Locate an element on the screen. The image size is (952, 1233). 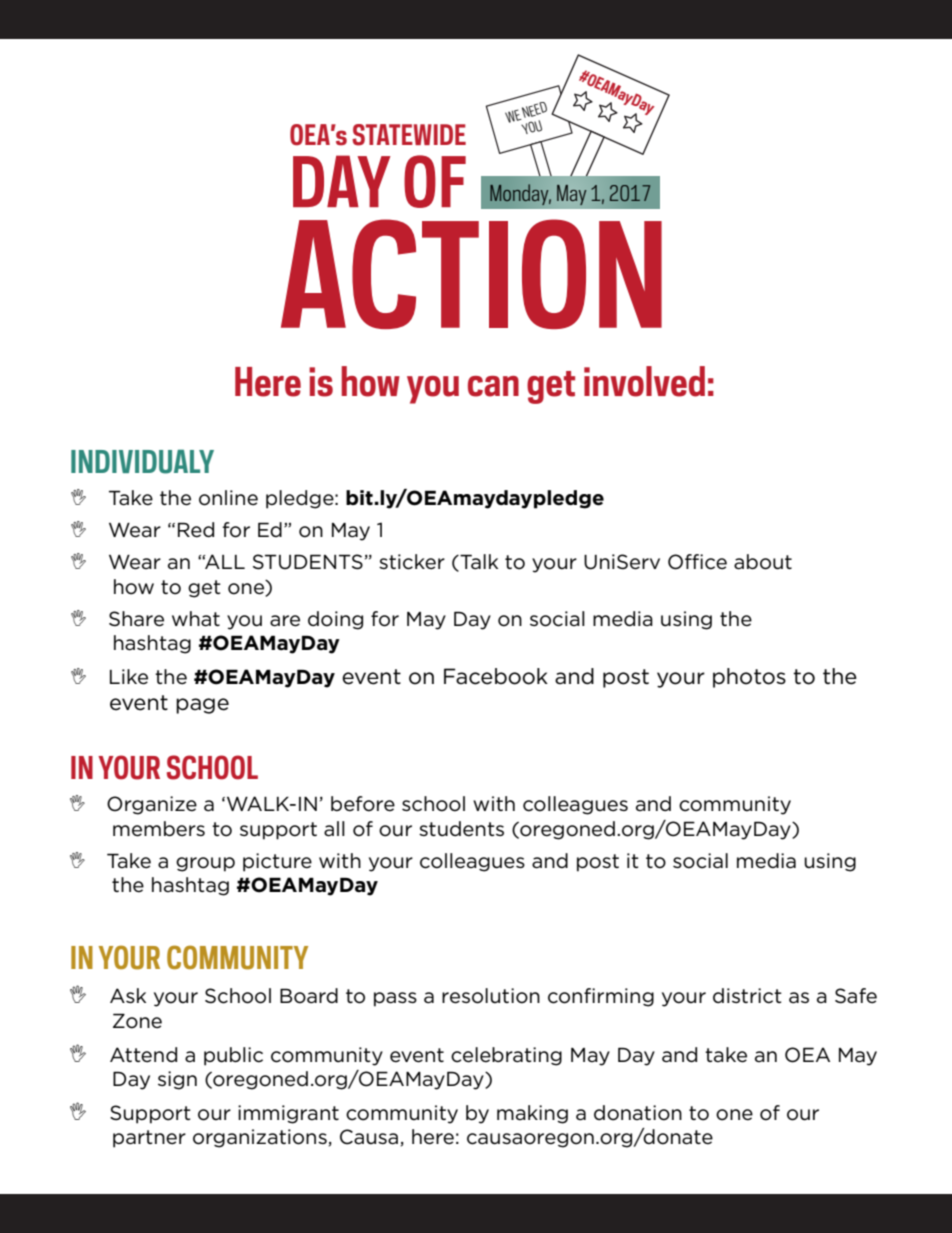
district is located at coordinates (747, 996).
